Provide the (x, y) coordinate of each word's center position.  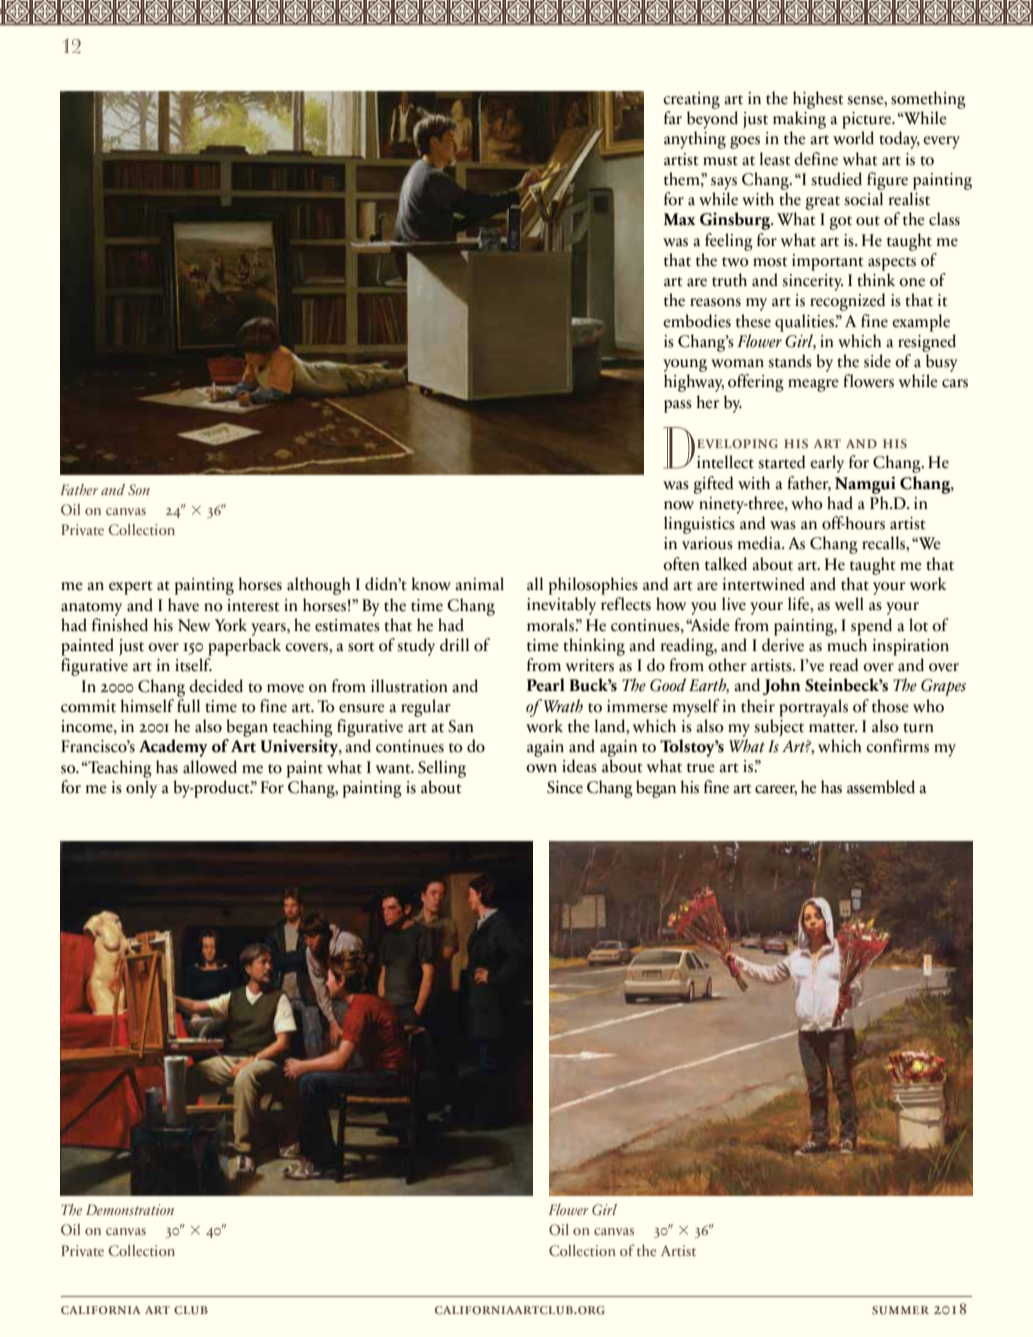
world (853, 138)
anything (695, 140)
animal (479, 584)
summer (900, 1310)
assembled (881, 787)
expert (131, 588)
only (141, 789)
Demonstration (130, 1209)
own (541, 768)
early (827, 464)
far (673, 118)
